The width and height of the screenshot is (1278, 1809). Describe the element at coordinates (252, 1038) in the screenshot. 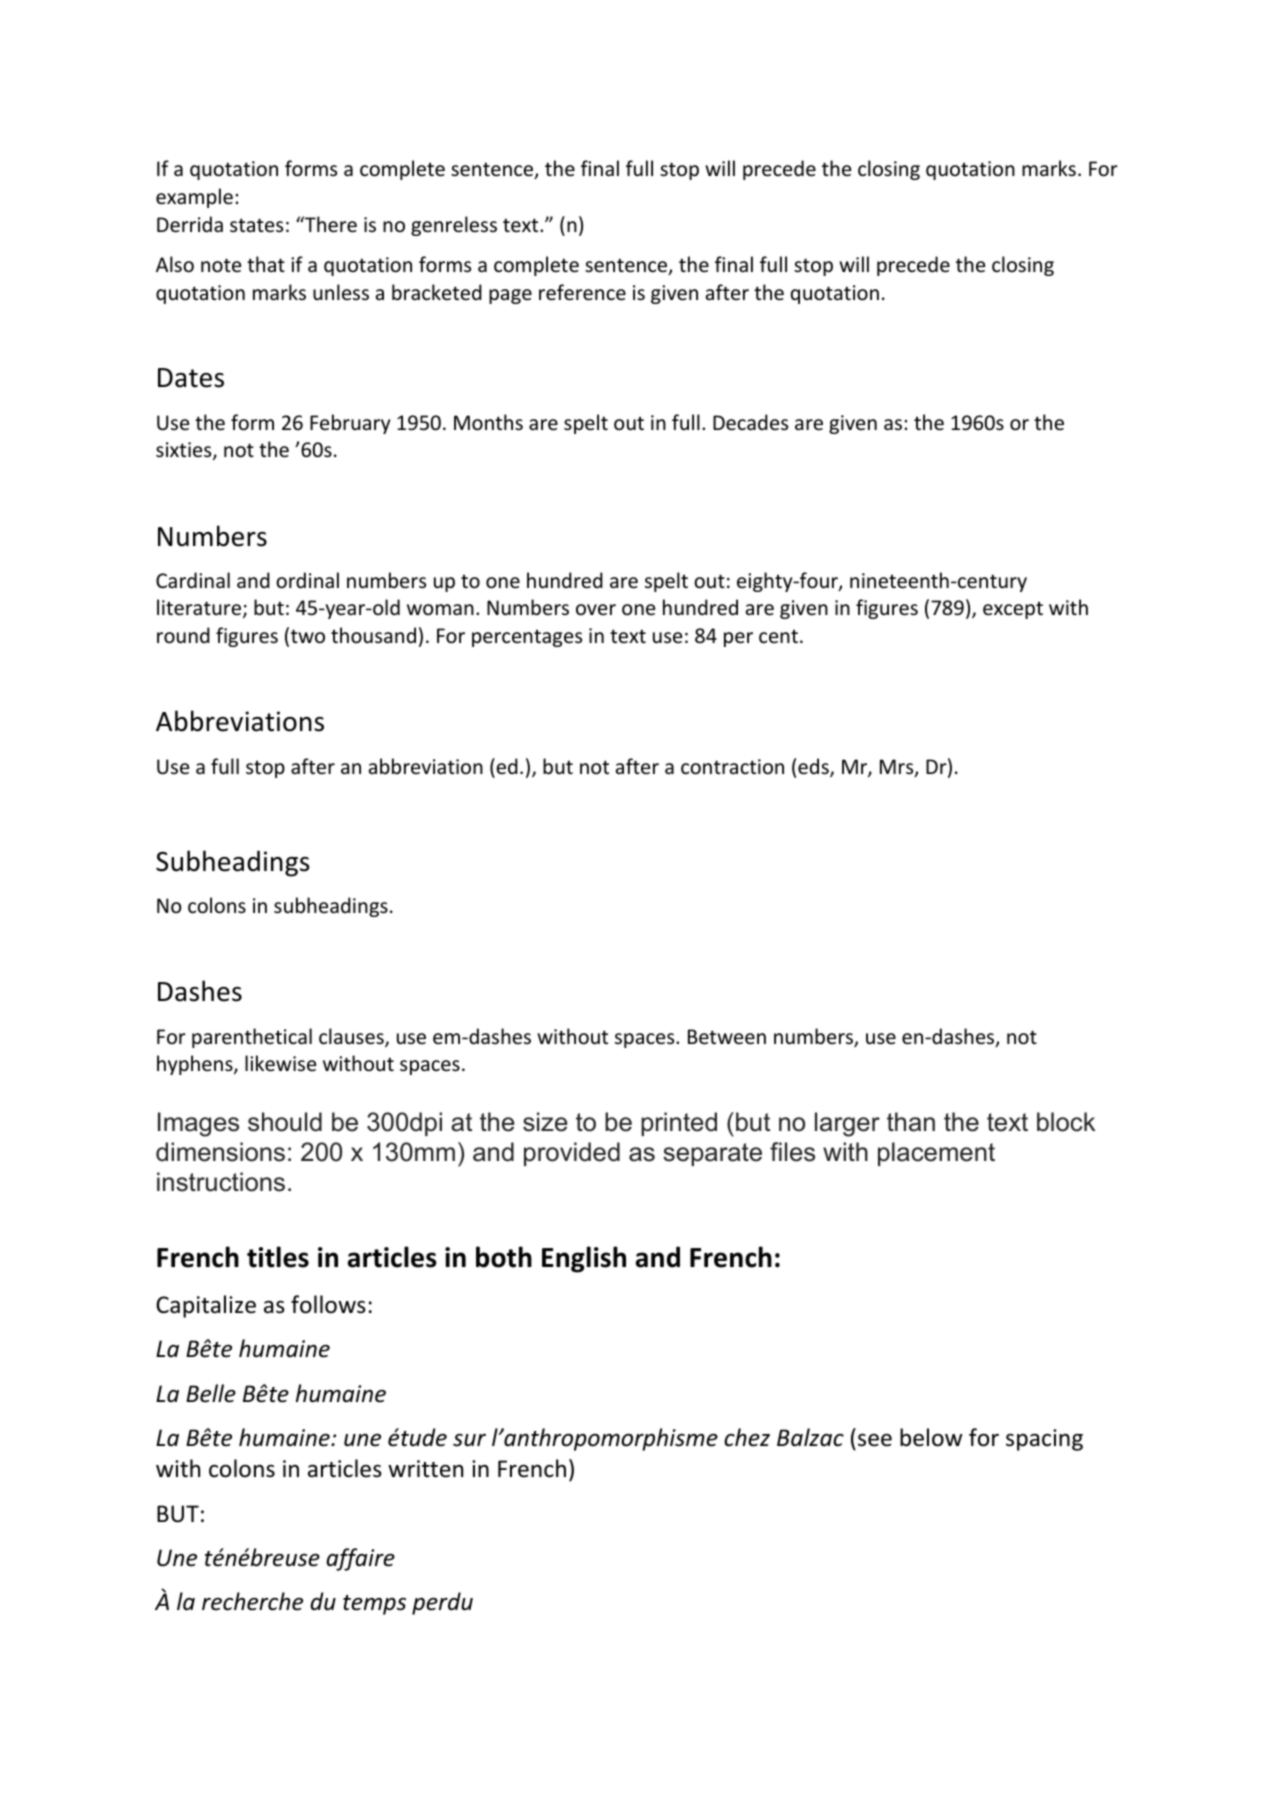

I see `parenthetical` at that location.
